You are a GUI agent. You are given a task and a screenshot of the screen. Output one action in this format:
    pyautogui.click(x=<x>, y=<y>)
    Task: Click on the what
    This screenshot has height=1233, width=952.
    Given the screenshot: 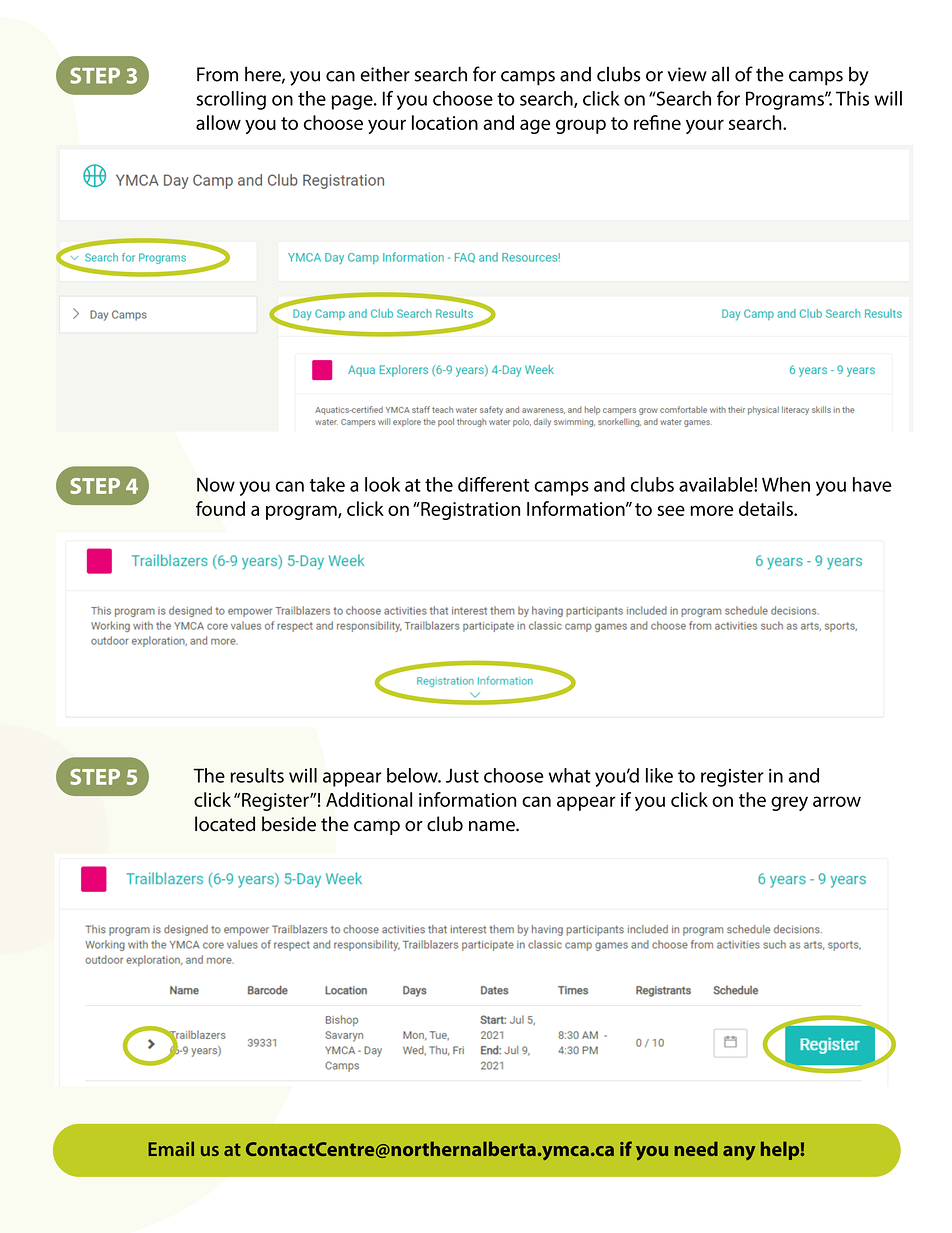 What is the action you would take?
    pyautogui.click(x=570, y=775)
